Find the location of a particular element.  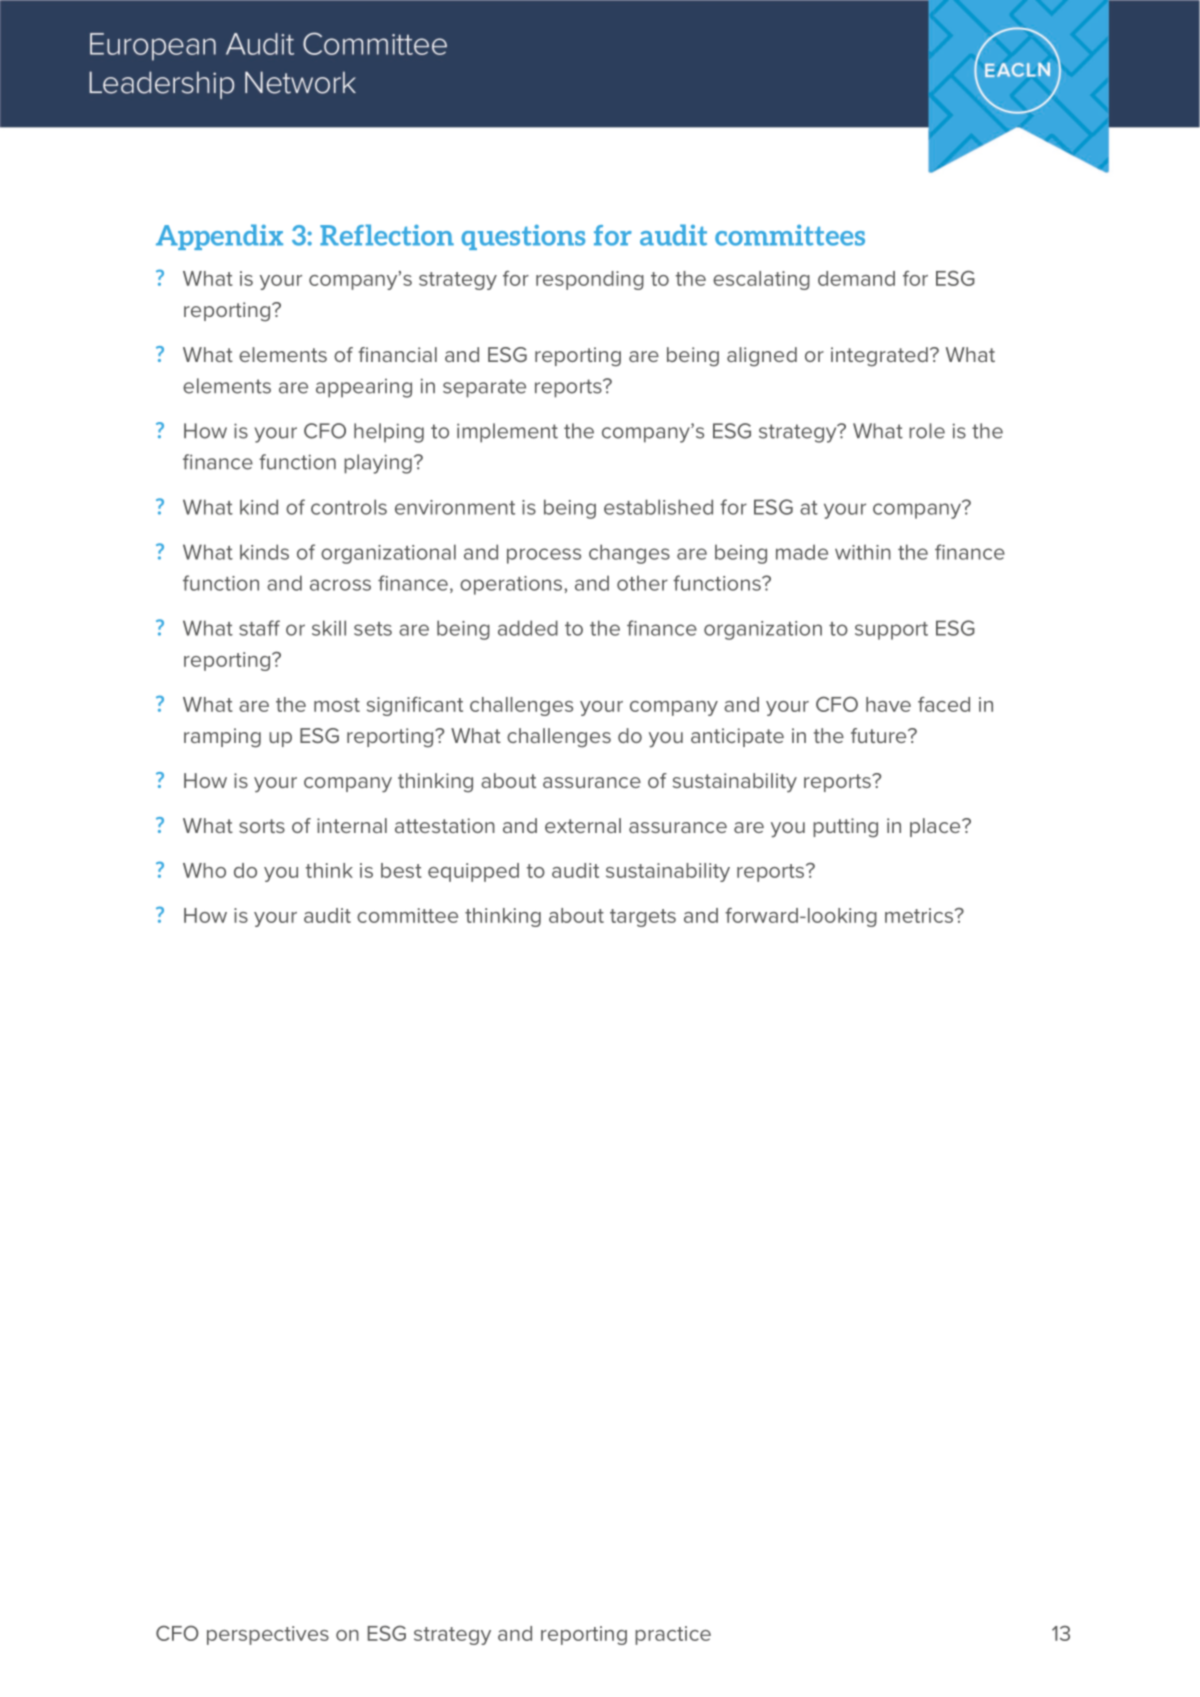

targets is located at coordinates (643, 918).
